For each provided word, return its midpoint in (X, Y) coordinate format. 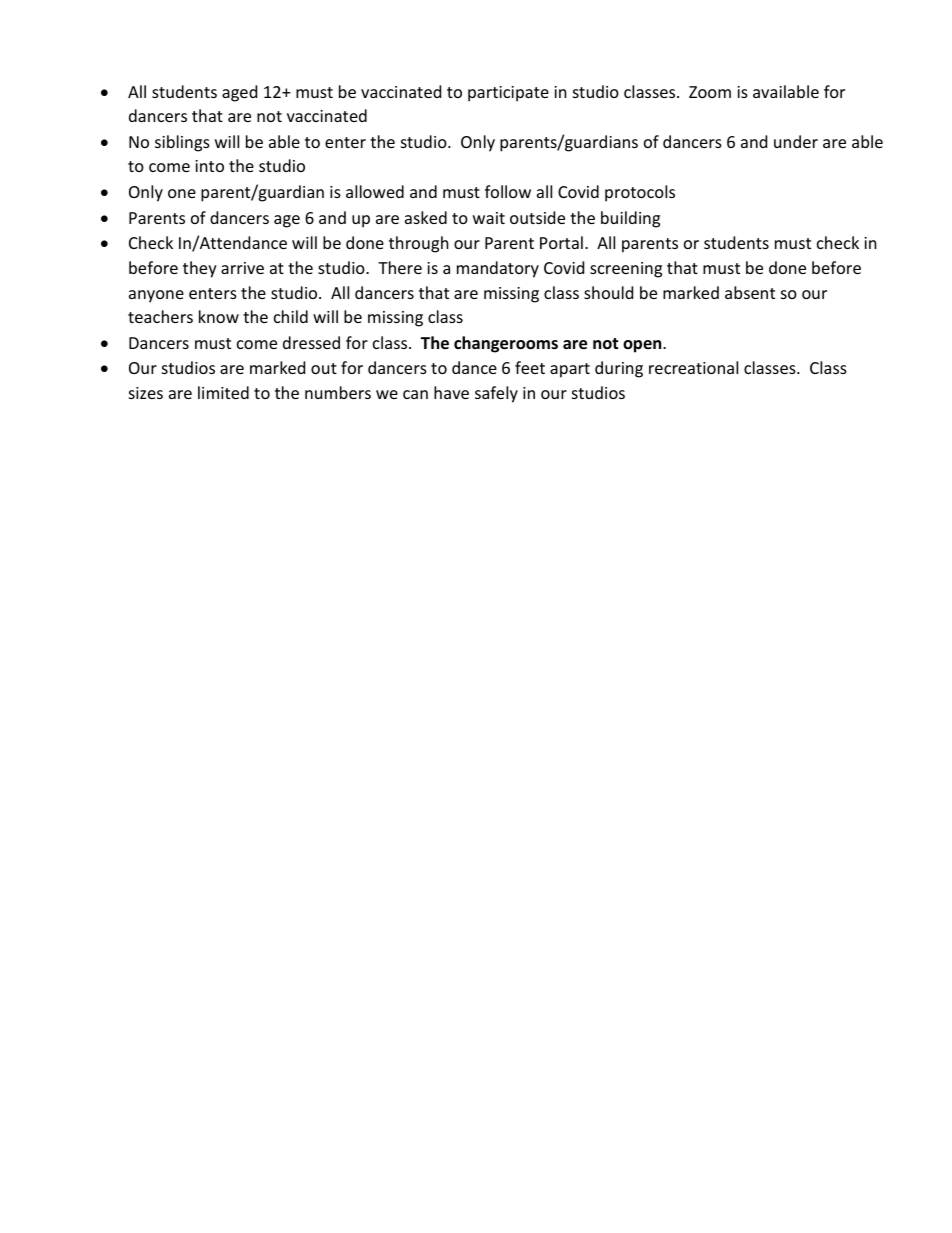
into (209, 166)
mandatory (498, 269)
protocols (640, 193)
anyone (156, 296)
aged (239, 93)
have (451, 392)
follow (508, 191)
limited (223, 392)
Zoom (710, 92)
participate (508, 94)
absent (750, 292)
